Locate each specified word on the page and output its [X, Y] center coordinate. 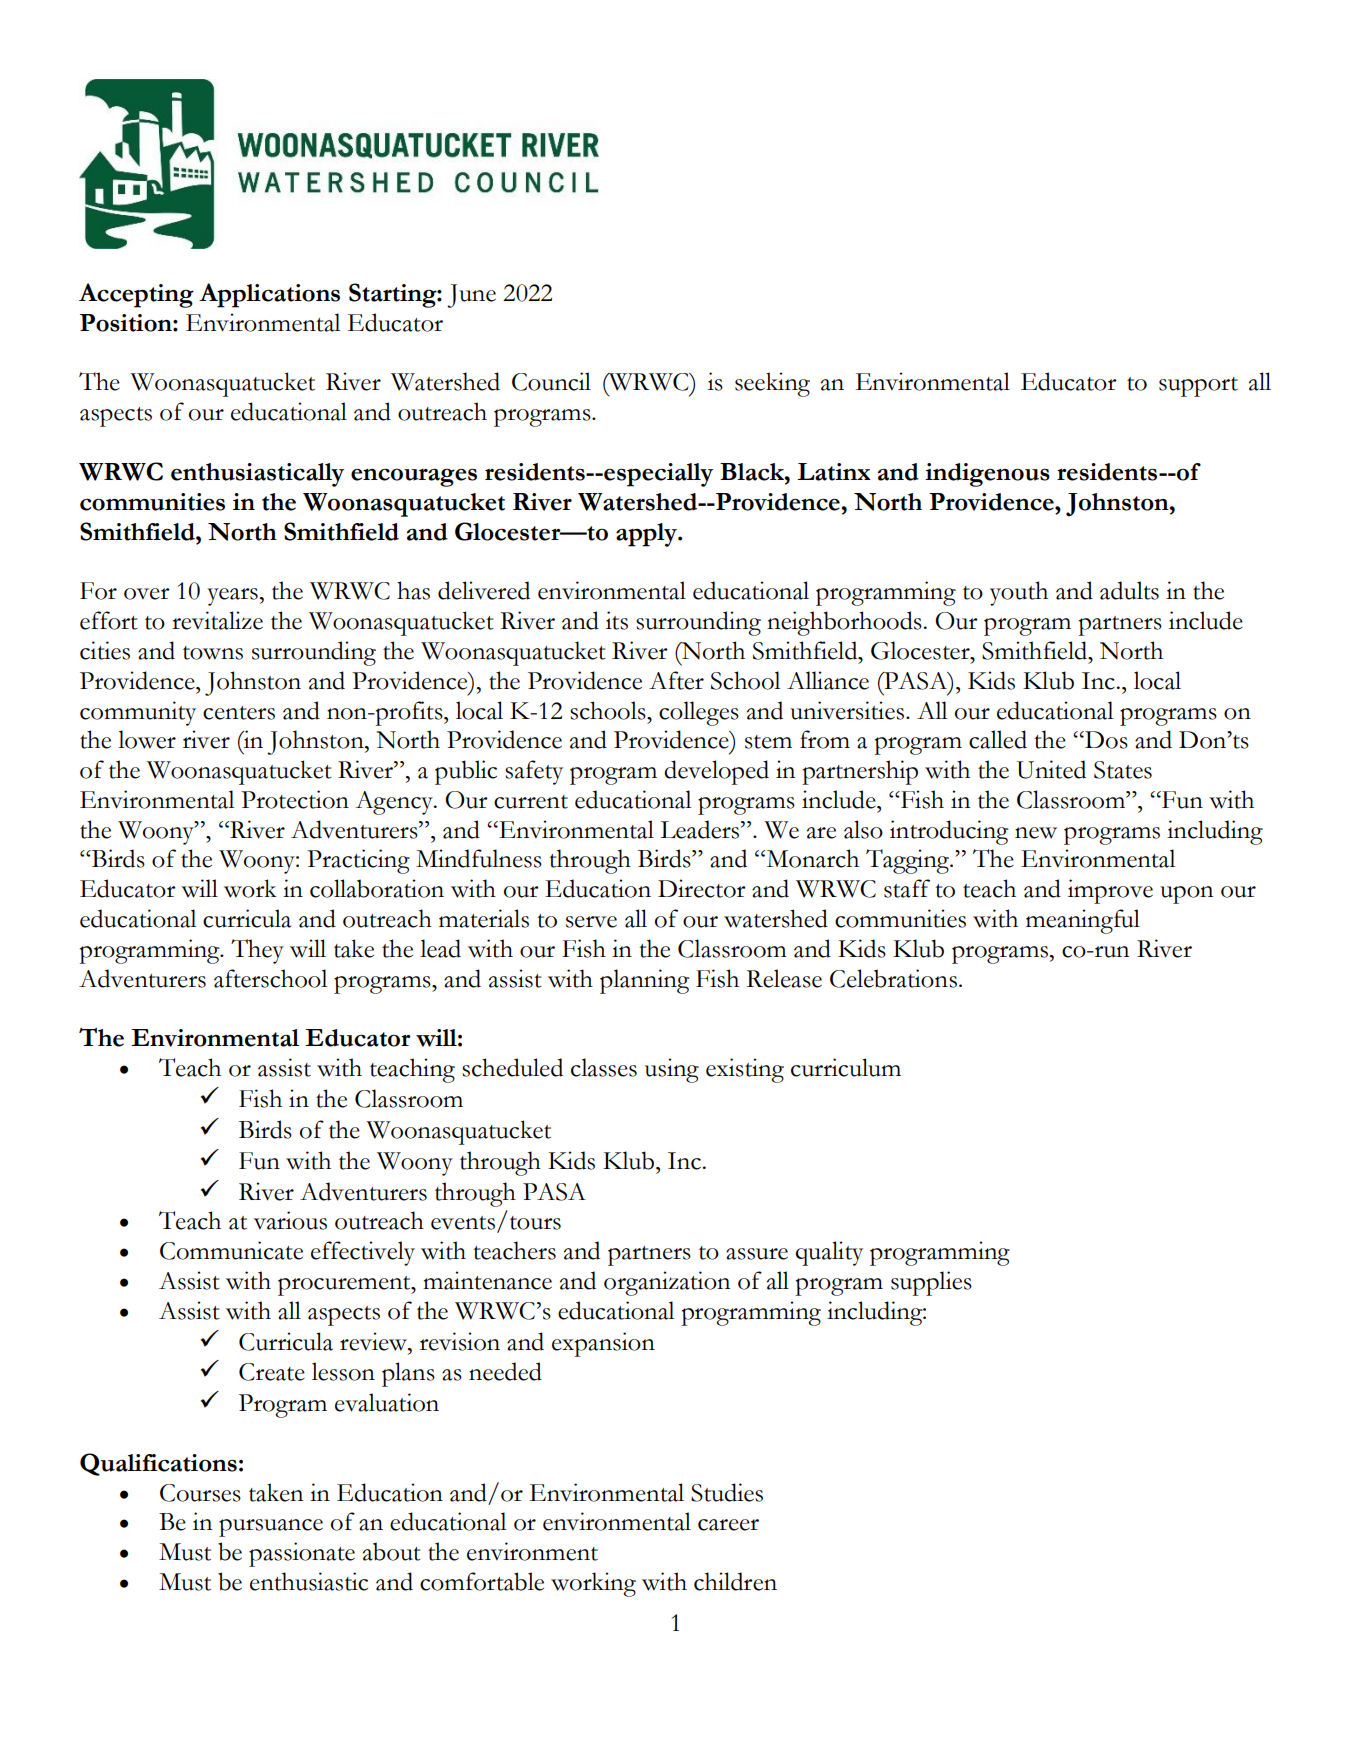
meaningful [1083, 921]
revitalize [217, 620]
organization [667, 1283]
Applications [269, 295]
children [735, 1581]
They [257, 951]
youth [1019, 593]
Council [551, 381]
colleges [699, 713]
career [728, 1525]
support [1198, 387]
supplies [931, 1283]
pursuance [271, 1528]
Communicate [231, 1250]
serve [591, 922]
